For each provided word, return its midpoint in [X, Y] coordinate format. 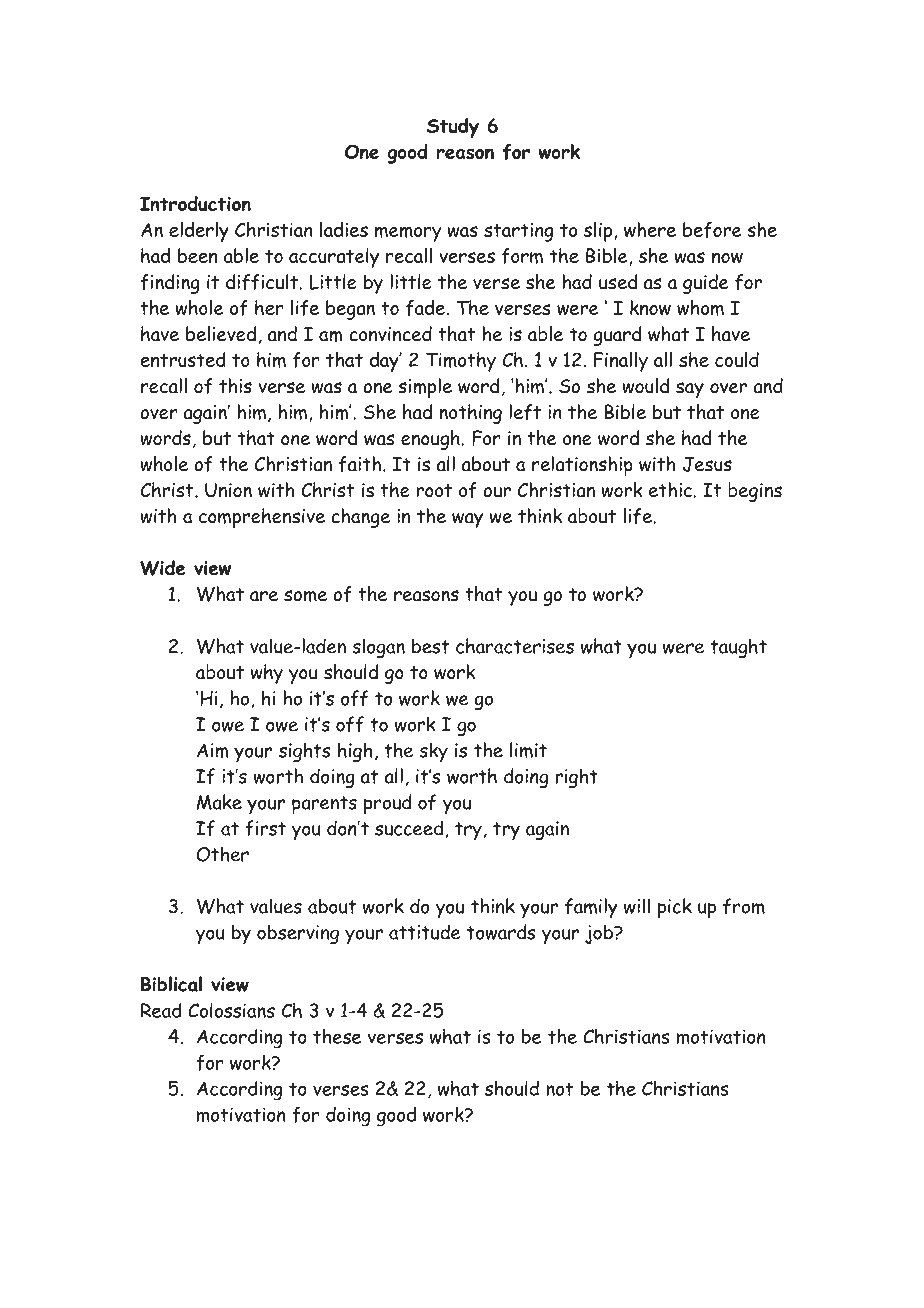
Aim [212, 750]
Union [228, 490]
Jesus [707, 464]
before [712, 230]
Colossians [231, 1010]
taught [738, 648]
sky [433, 752]
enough [430, 440]
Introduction [195, 203]
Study [453, 128]
